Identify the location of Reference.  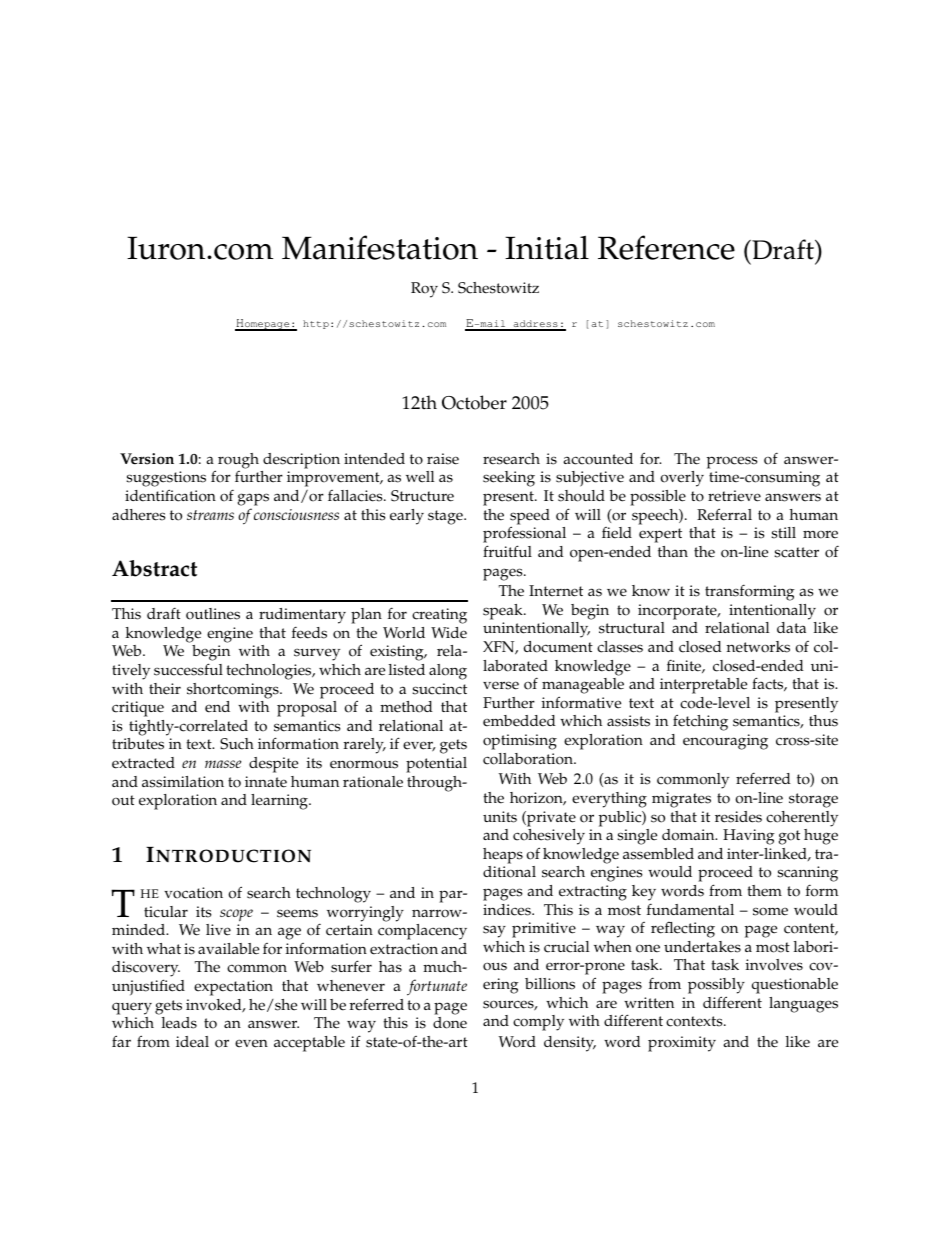
(666, 247).
